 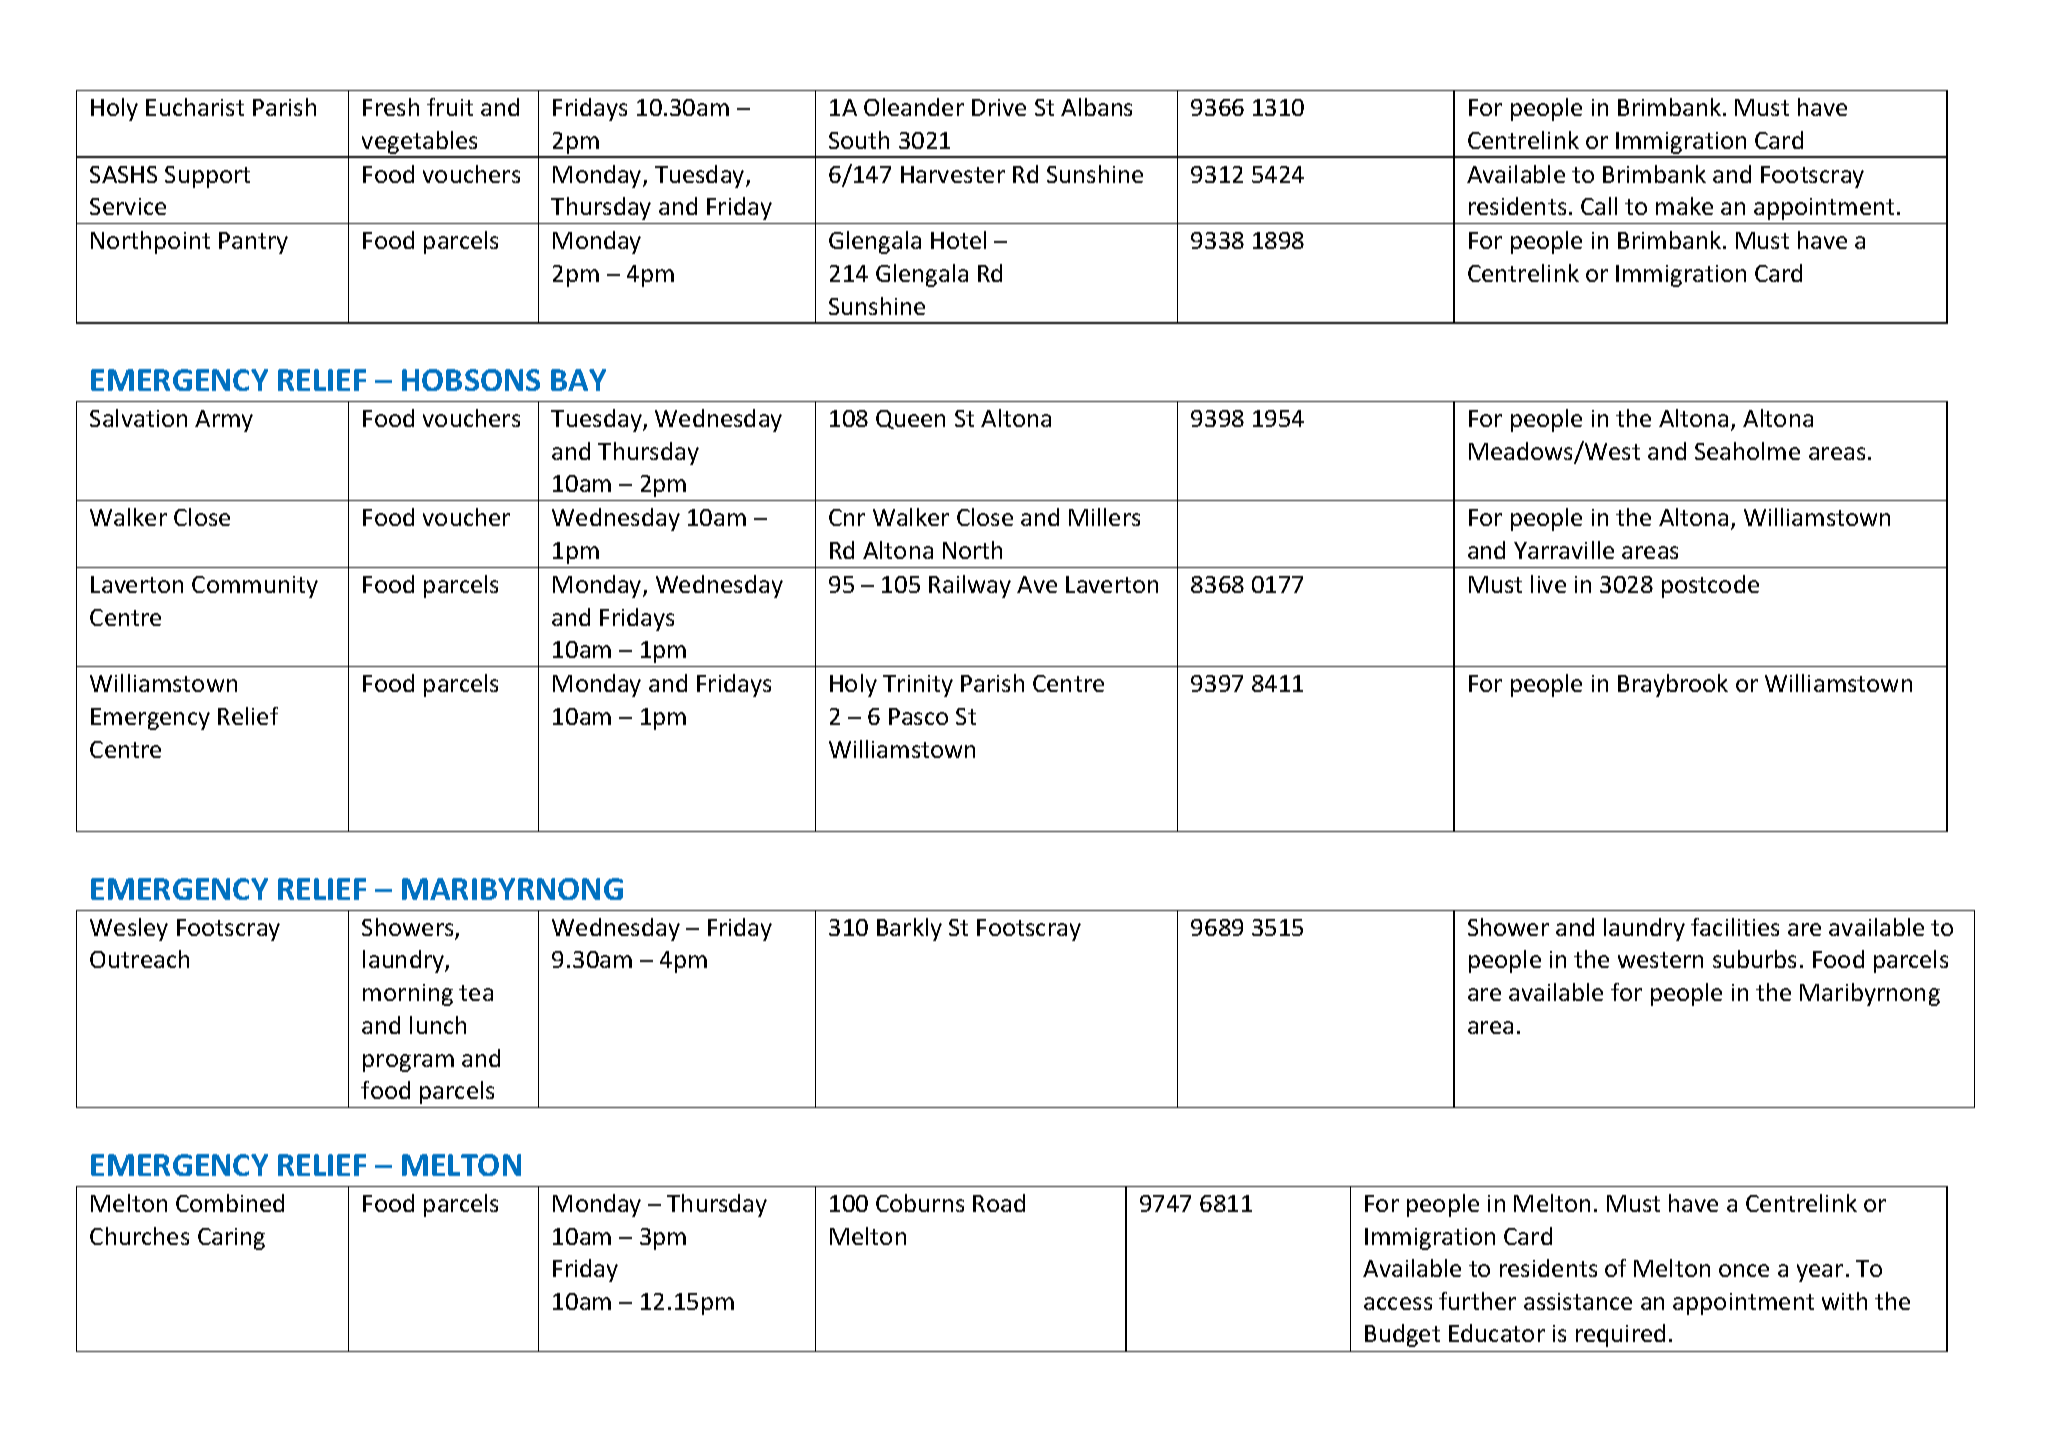 I want to click on Road, so click(x=999, y=1203).
